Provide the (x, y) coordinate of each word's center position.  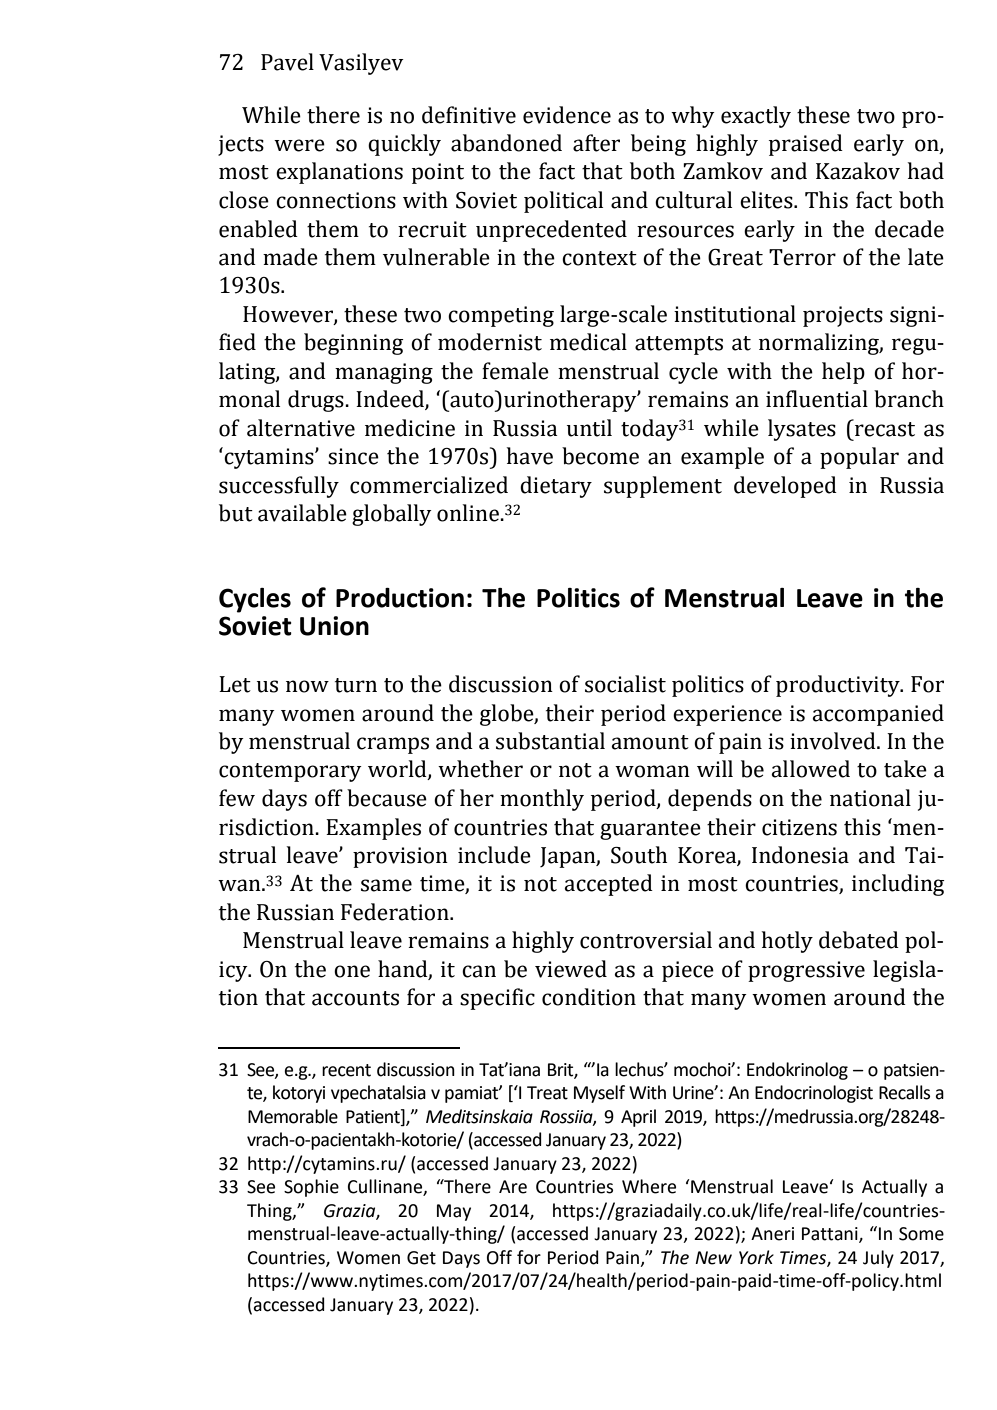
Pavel (287, 62)
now (307, 686)
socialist (625, 684)
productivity (839, 686)
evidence (567, 115)
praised (806, 145)
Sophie (311, 1188)
